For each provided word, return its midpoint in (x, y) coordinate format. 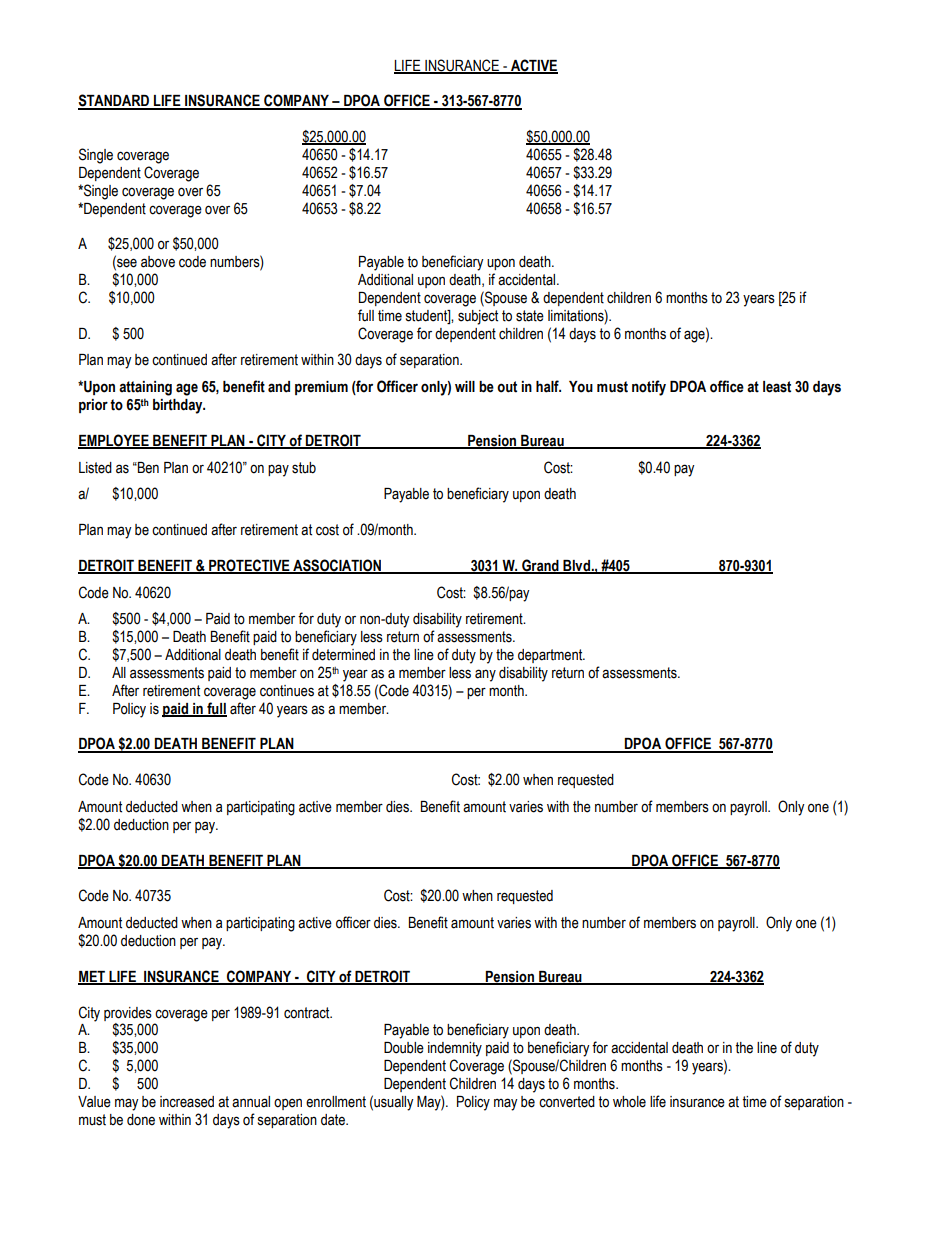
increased (187, 1102)
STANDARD (115, 101)
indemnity (455, 1049)
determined (343, 655)
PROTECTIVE (249, 566)
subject (478, 317)
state (530, 316)
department (551, 656)
